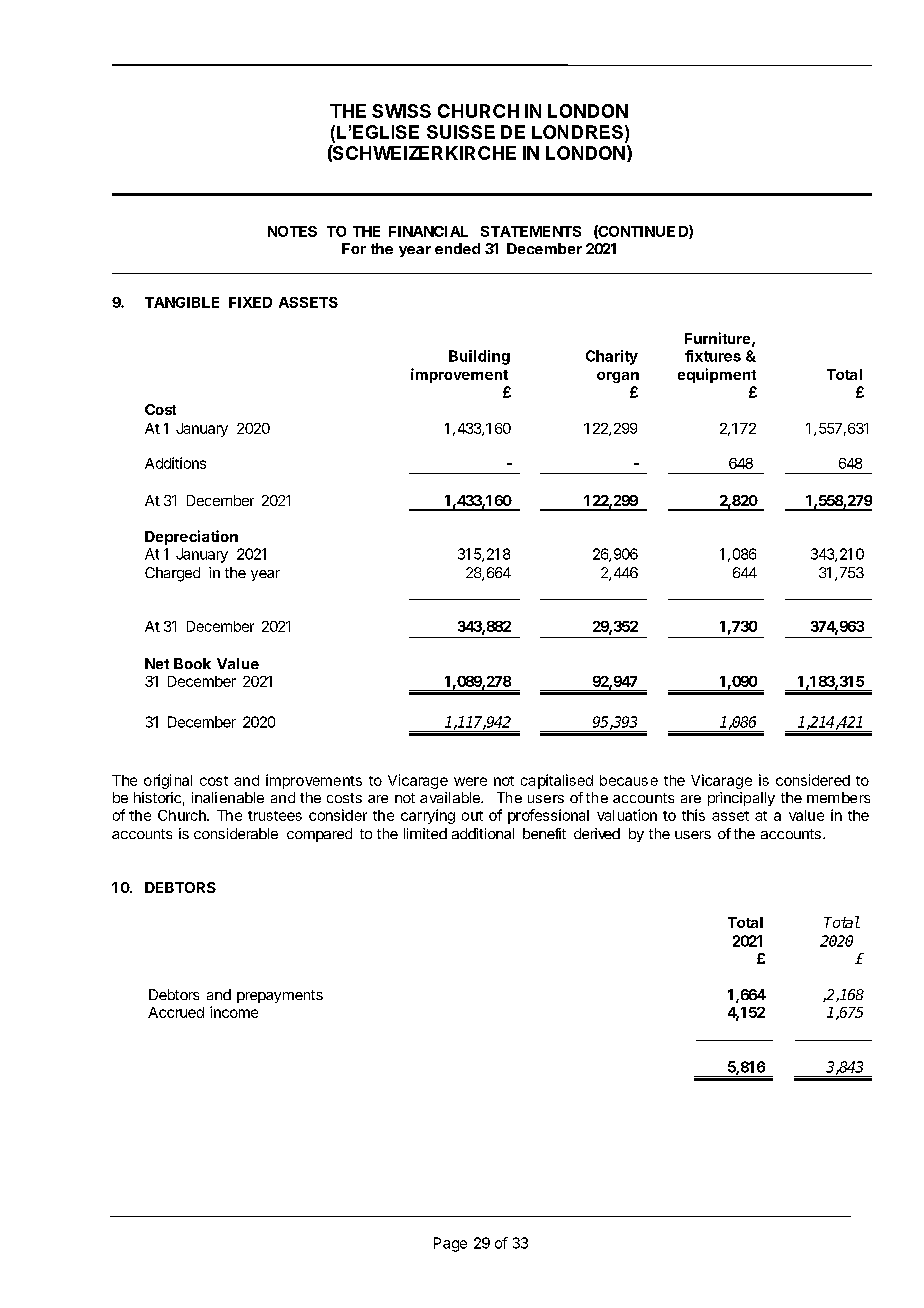 The height and width of the screenshot is (1308, 924). What do you see at coordinates (292, 231) in the screenshot?
I see `NOTES` at bounding box center [292, 231].
